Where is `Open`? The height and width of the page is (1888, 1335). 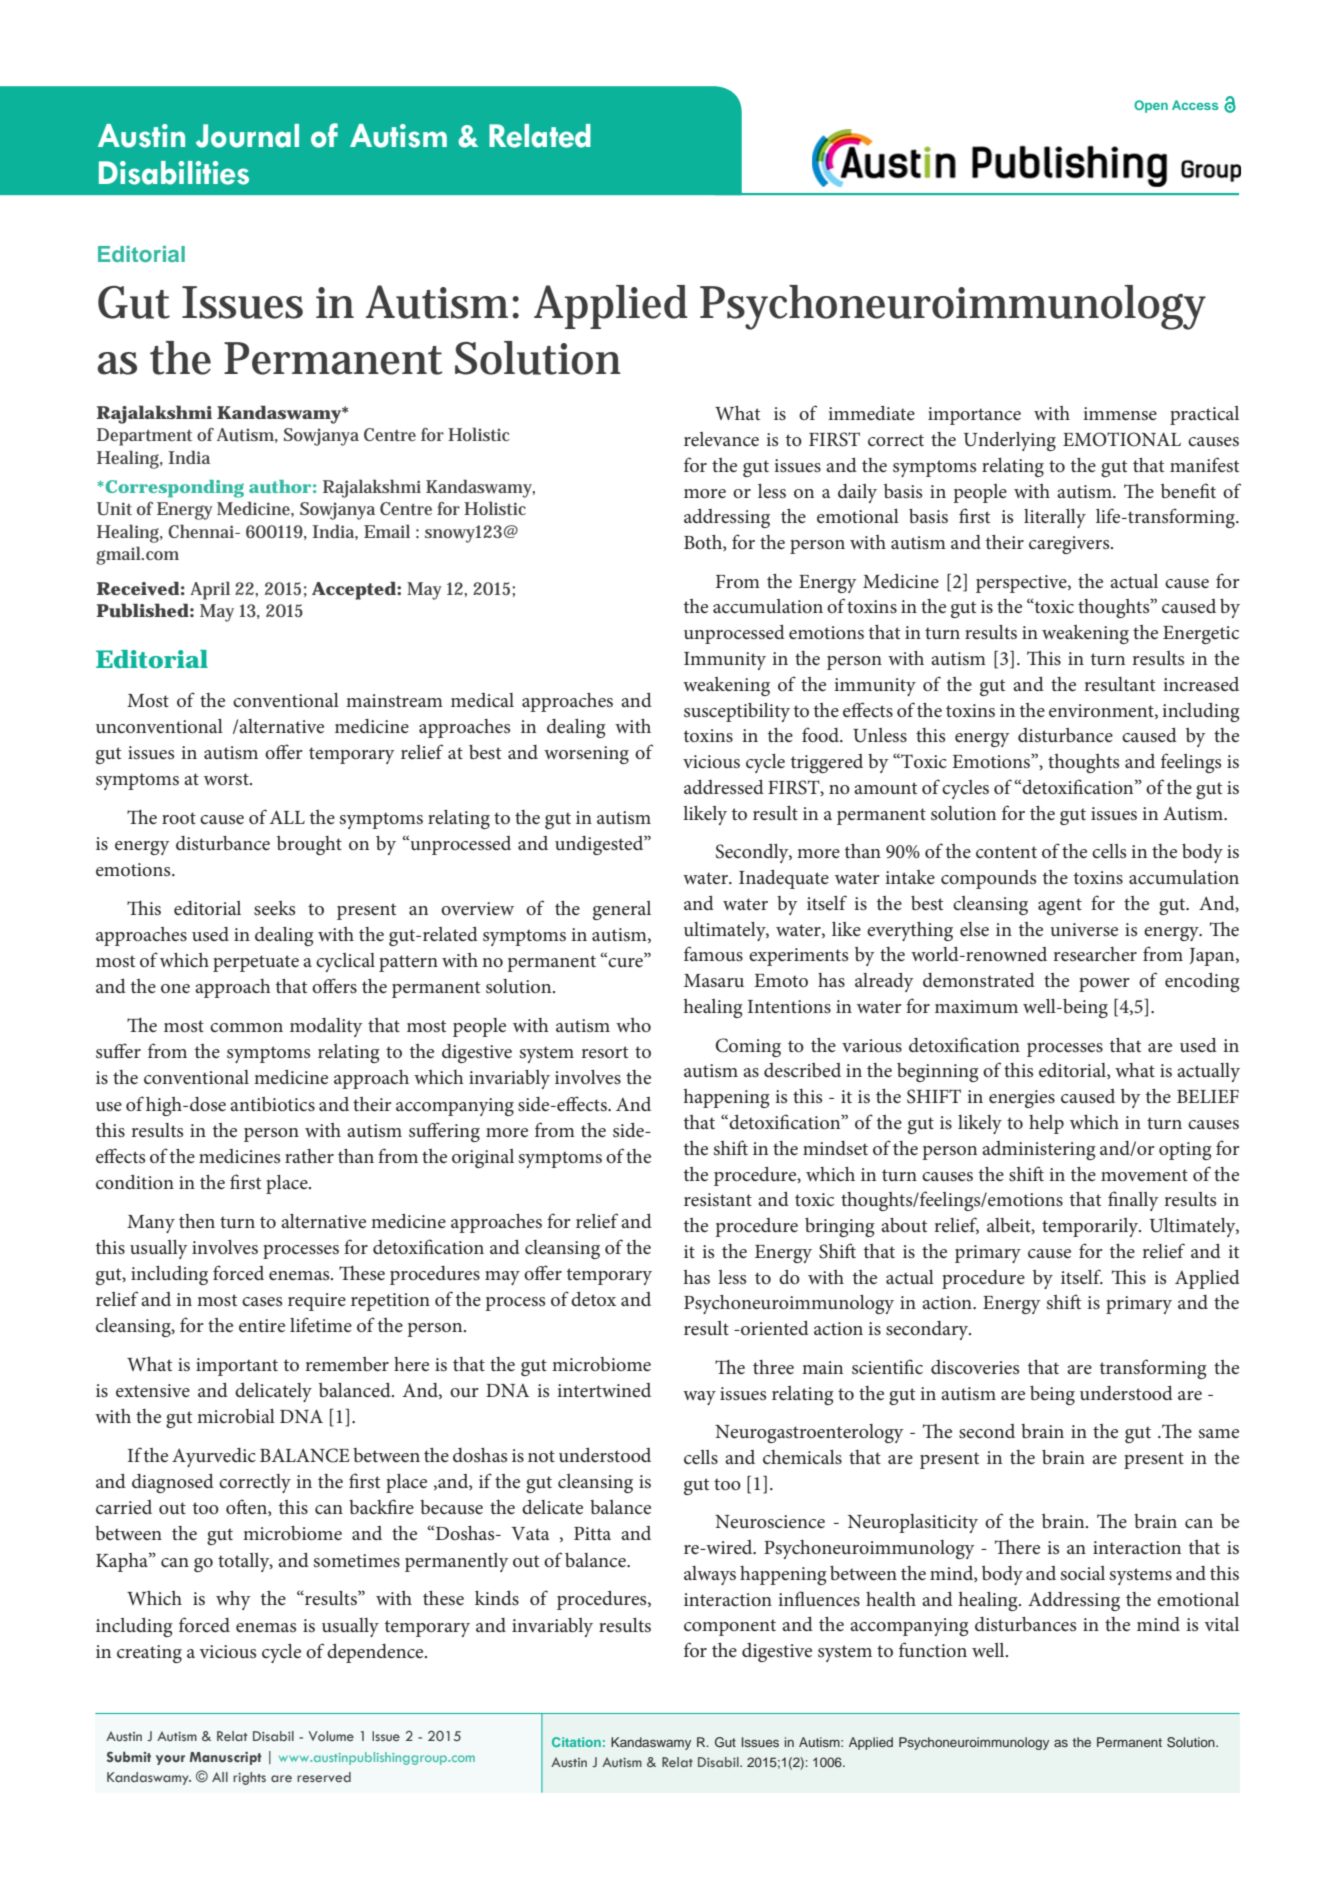 Open is located at coordinates (1151, 106).
